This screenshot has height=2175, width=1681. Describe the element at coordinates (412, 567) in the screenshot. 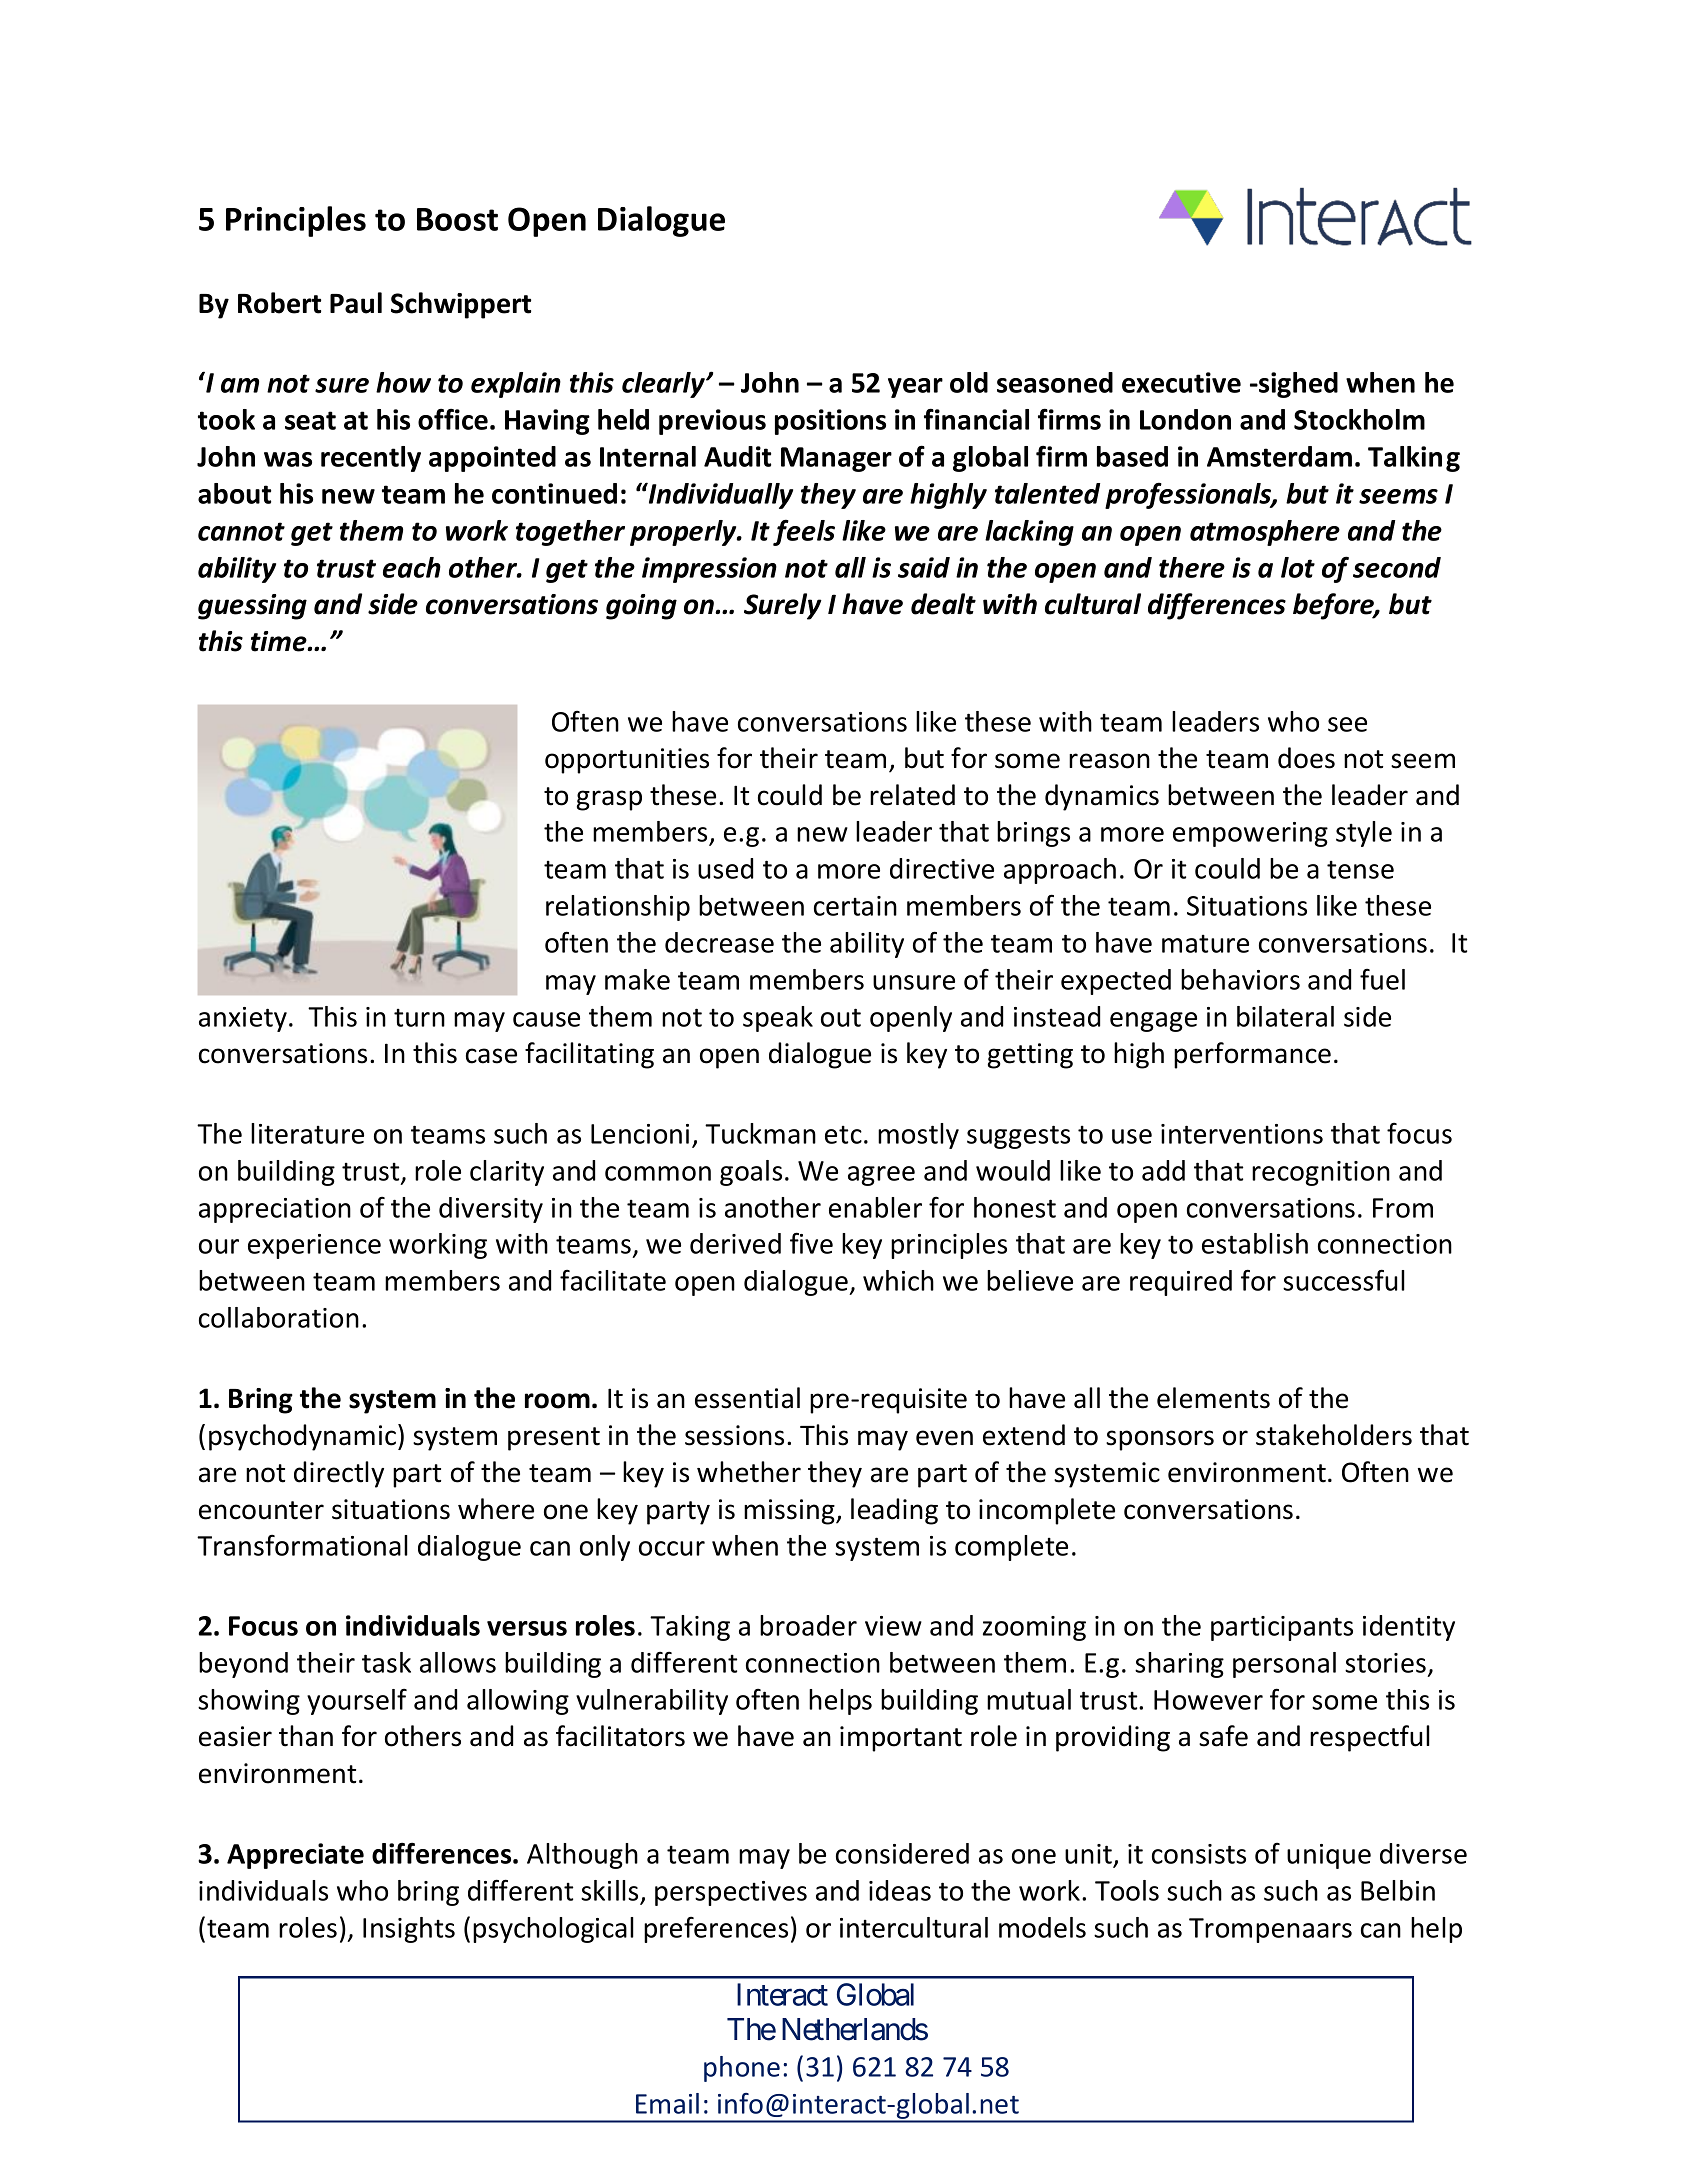

I see `each` at that location.
